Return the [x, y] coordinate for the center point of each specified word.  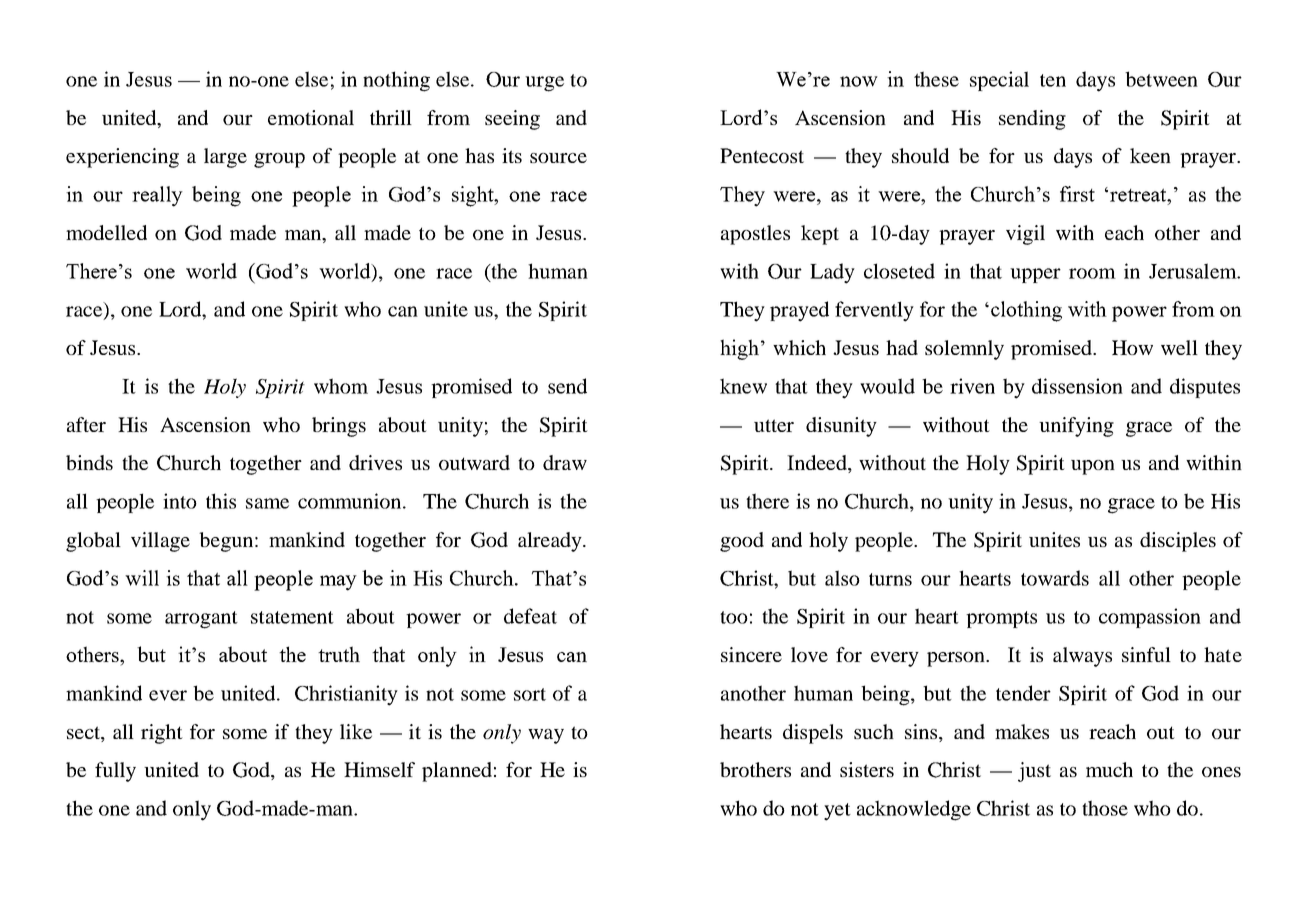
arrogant [201, 620]
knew [743, 386]
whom [341, 386]
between [1161, 79]
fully [115, 772]
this [221, 501]
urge [544, 84]
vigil [1025, 235]
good [742, 542]
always [1082, 657]
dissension [1077, 386]
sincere [751, 654]
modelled [106, 232]
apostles [755, 235]
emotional [311, 117]
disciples [1178, 542]
